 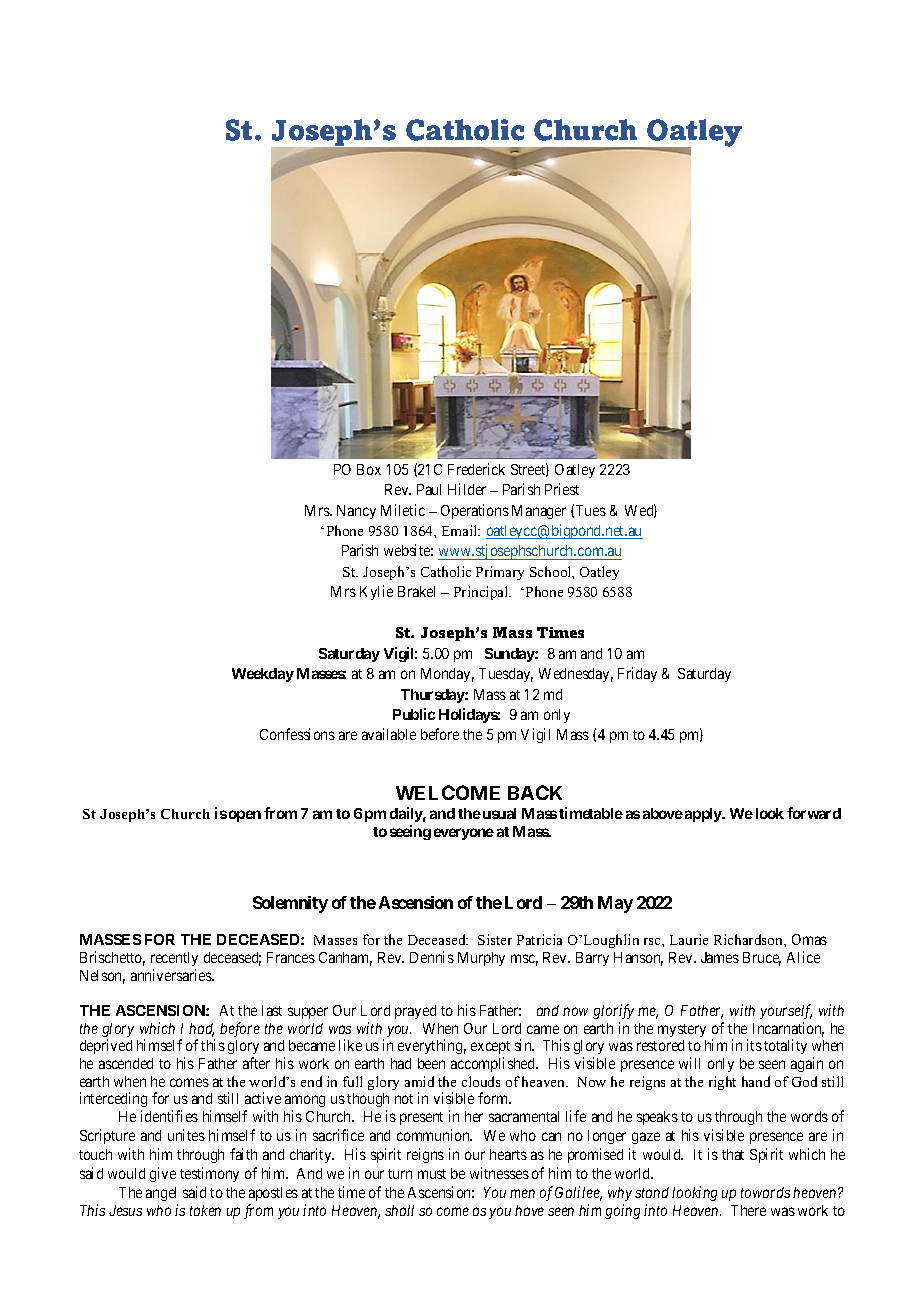 What do you see at coordinates (432, 1174) in the document?
I see `must` at bounding box center [432, 1174].
